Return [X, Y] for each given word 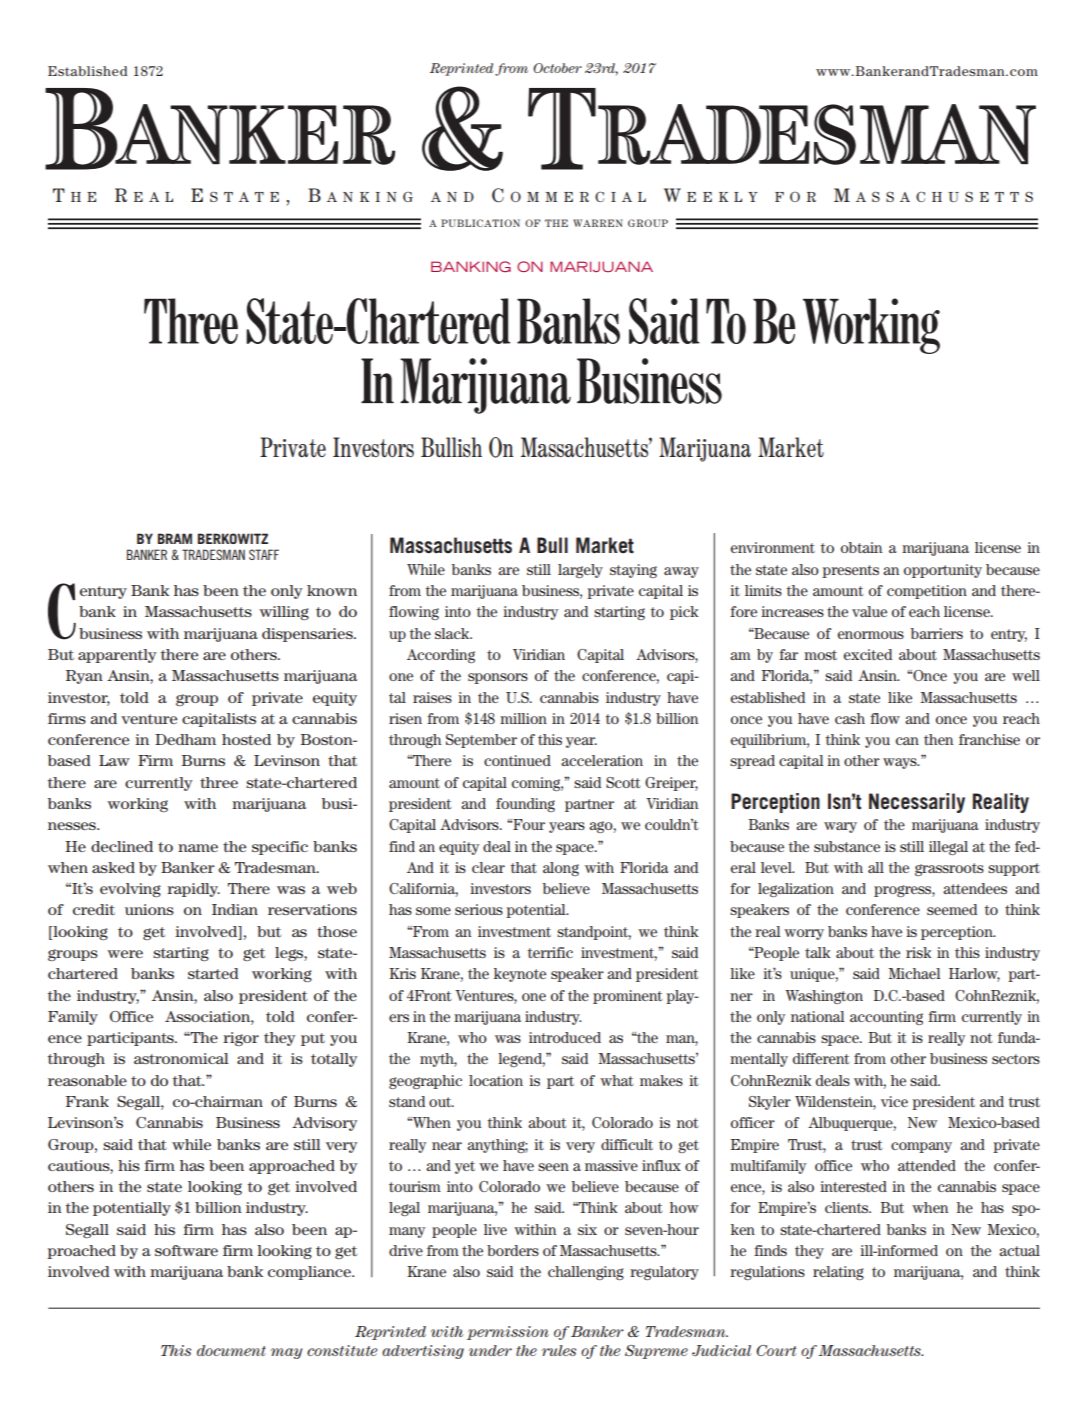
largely [580, 571]
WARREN [598, 223]
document [231, 1350]
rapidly [193, 890]
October [557, 68]
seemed [952, 909]
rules [559, 1350]
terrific [550, 952]
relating [838, 1273]
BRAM [175, 538]
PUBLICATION [480, 223]
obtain [861, 547]
